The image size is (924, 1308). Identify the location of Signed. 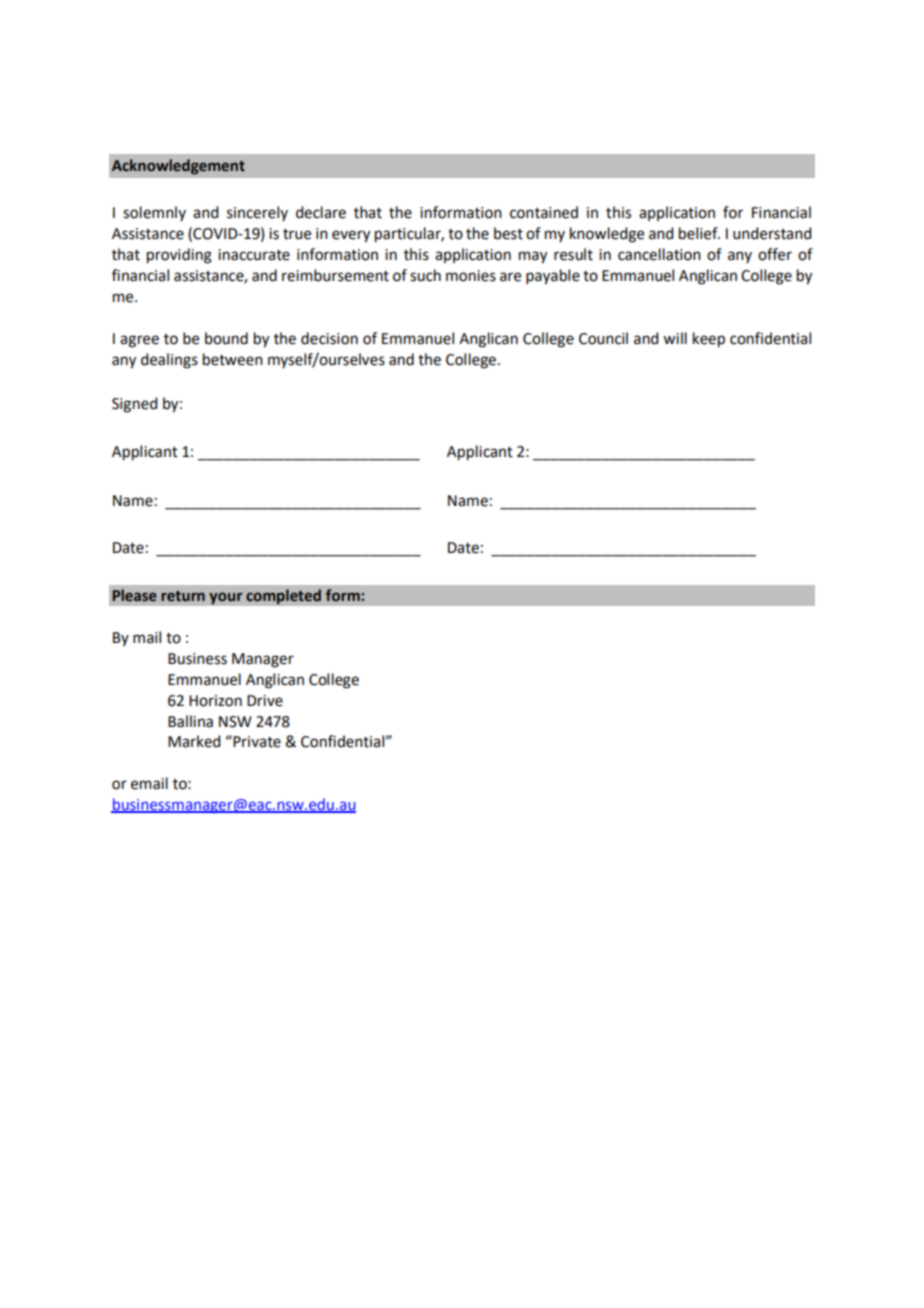
(134, 405).
